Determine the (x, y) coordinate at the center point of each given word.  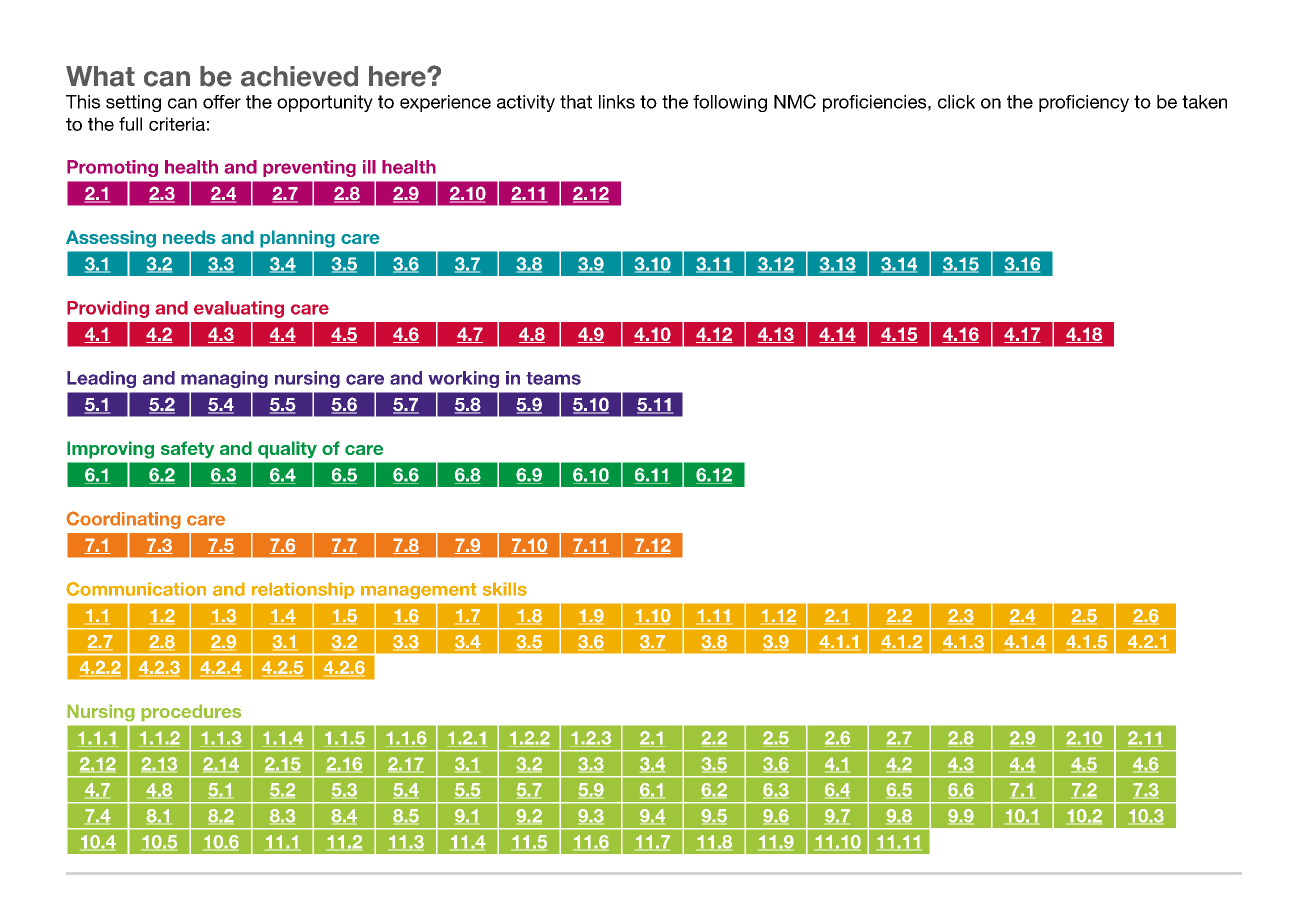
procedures (191, 713)
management (419, 591)
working (463, 379)
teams (553, 378)
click (956, 102)
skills (505, 589)
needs (189, 237)
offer (222, 102)
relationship (303, 590)
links (617, 102)
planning (297, 239)
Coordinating (123, 520)
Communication (136, 589)
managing (224, 379)
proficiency (1084, 103)
